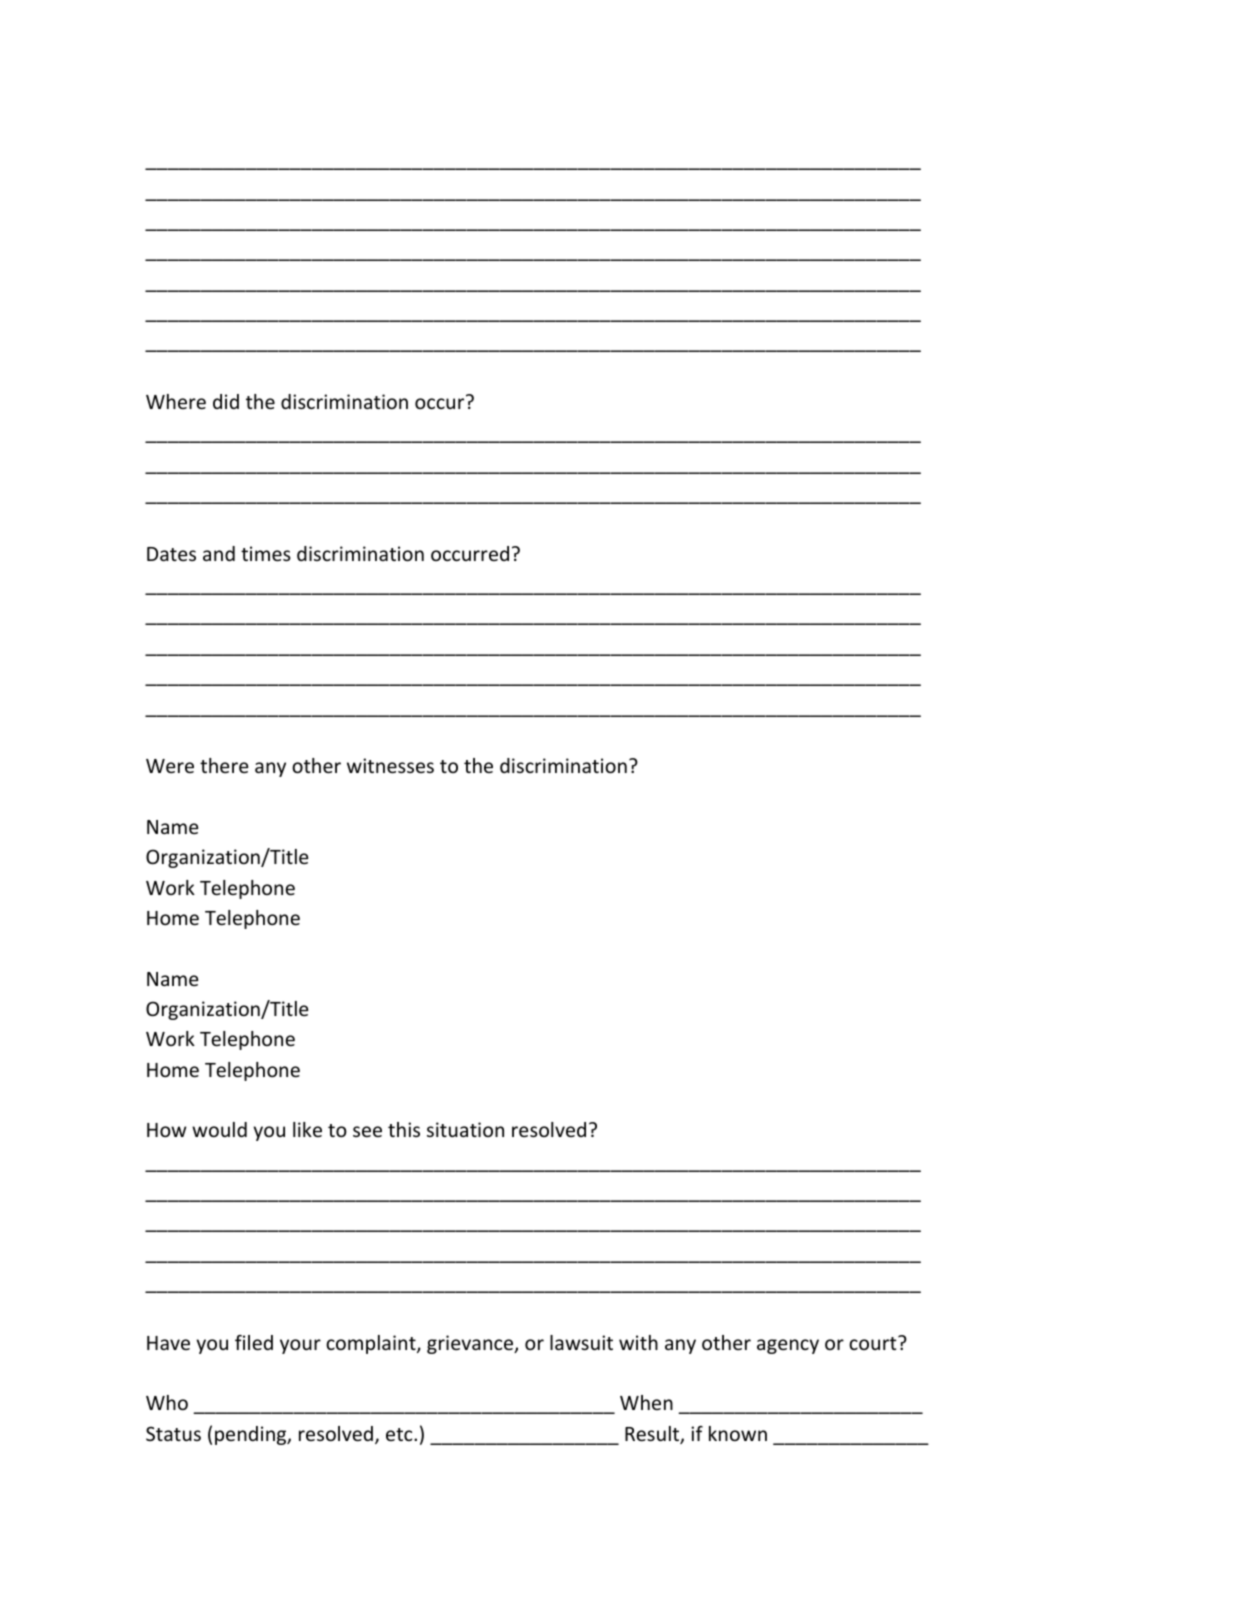 The height and width of the screenshot is (1602, 1238). What do you see at coordinates (219, 553) in the screenshot?
I see `and` at bounding box center [219, 553].
